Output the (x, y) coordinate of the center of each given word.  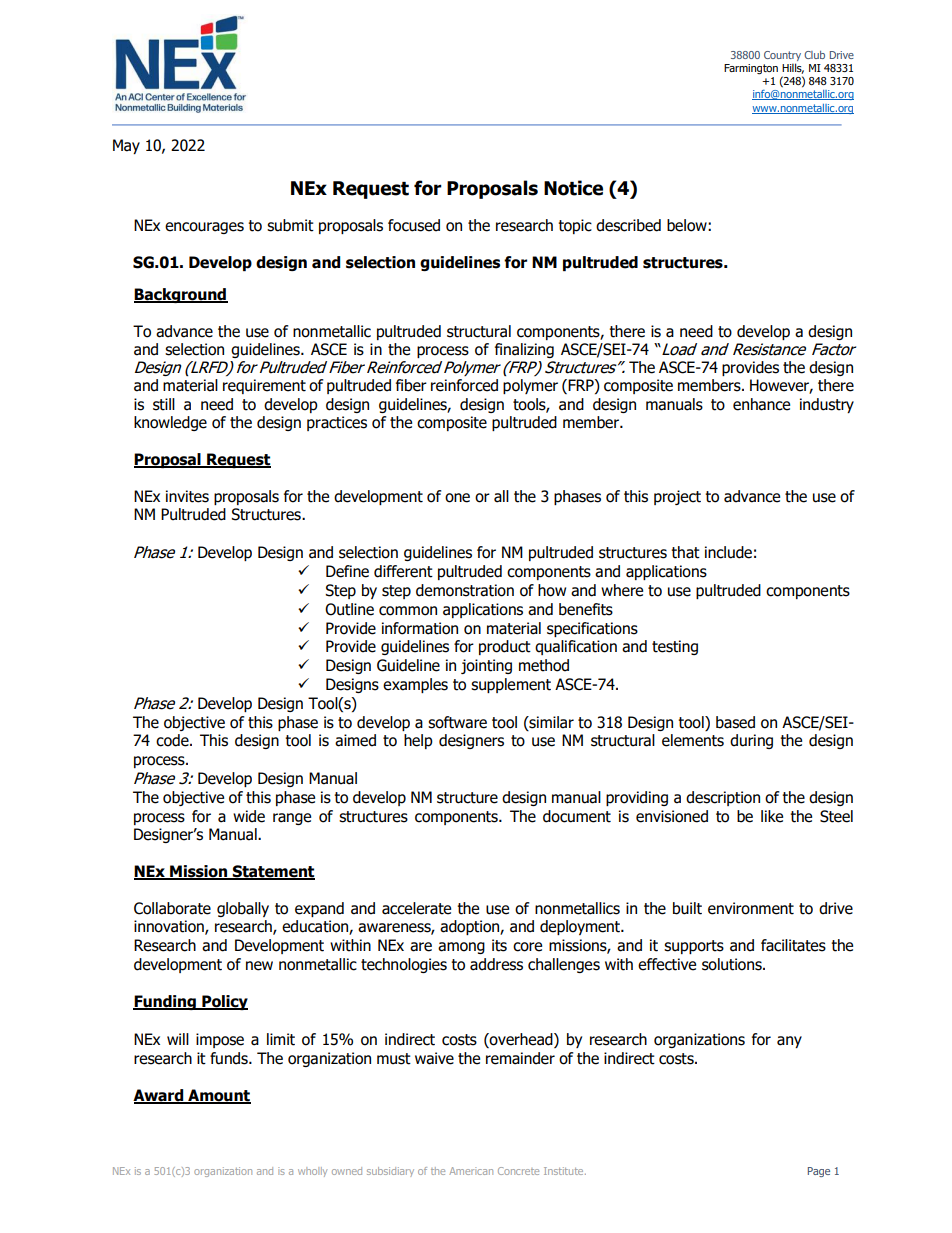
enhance (761, 404)
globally (243, 909)
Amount (218, 1096)
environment (751, 908)
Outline (349, 609)
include (728, 552)
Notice (573, 188)
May (126, 146)
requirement (264, 386)
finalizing (524, 350)
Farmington (751, 69)
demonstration (465, 590)
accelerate (416, 908)
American (471, 1171)
